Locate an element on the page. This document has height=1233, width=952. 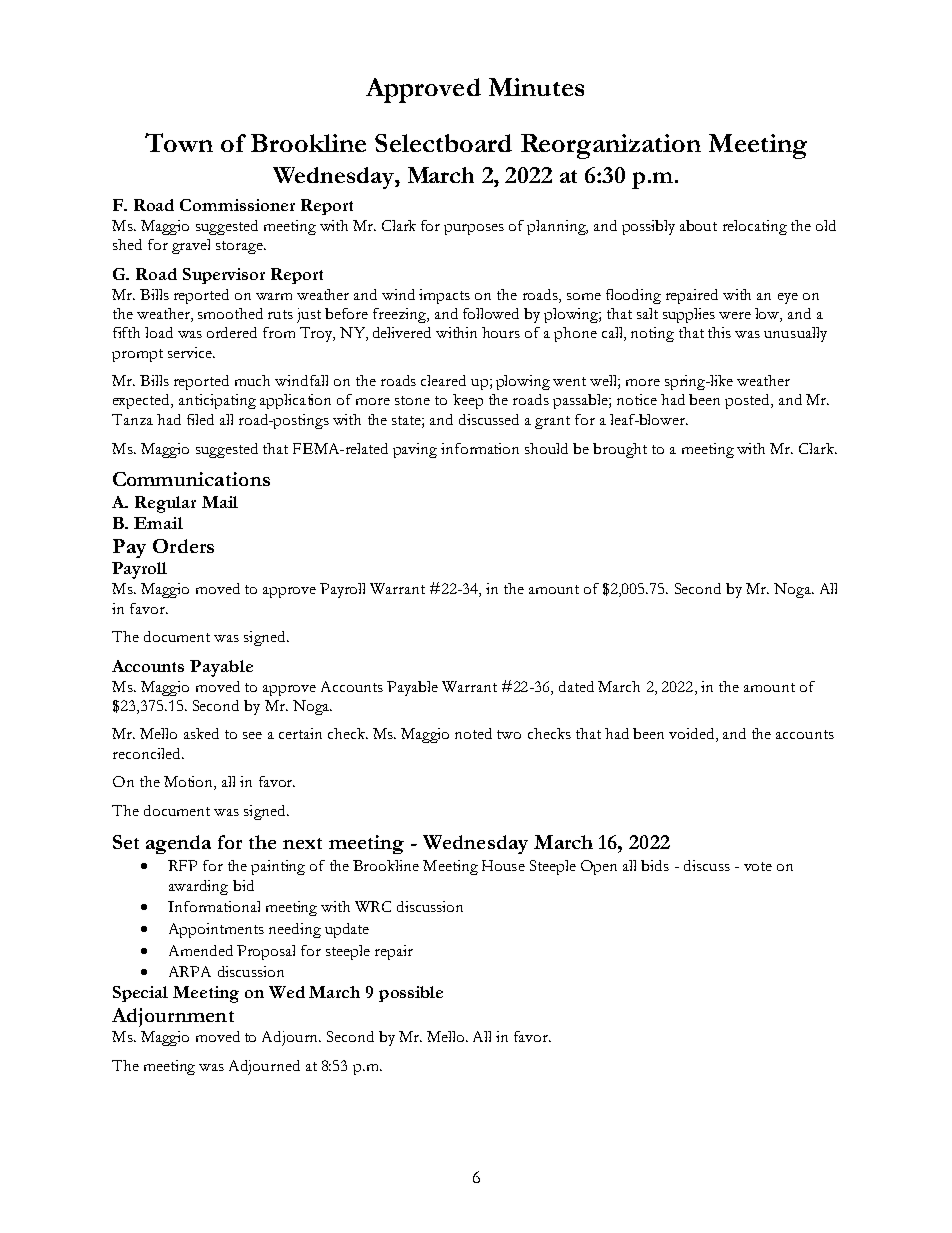
ARPA is located at coordinates (190, 971).
